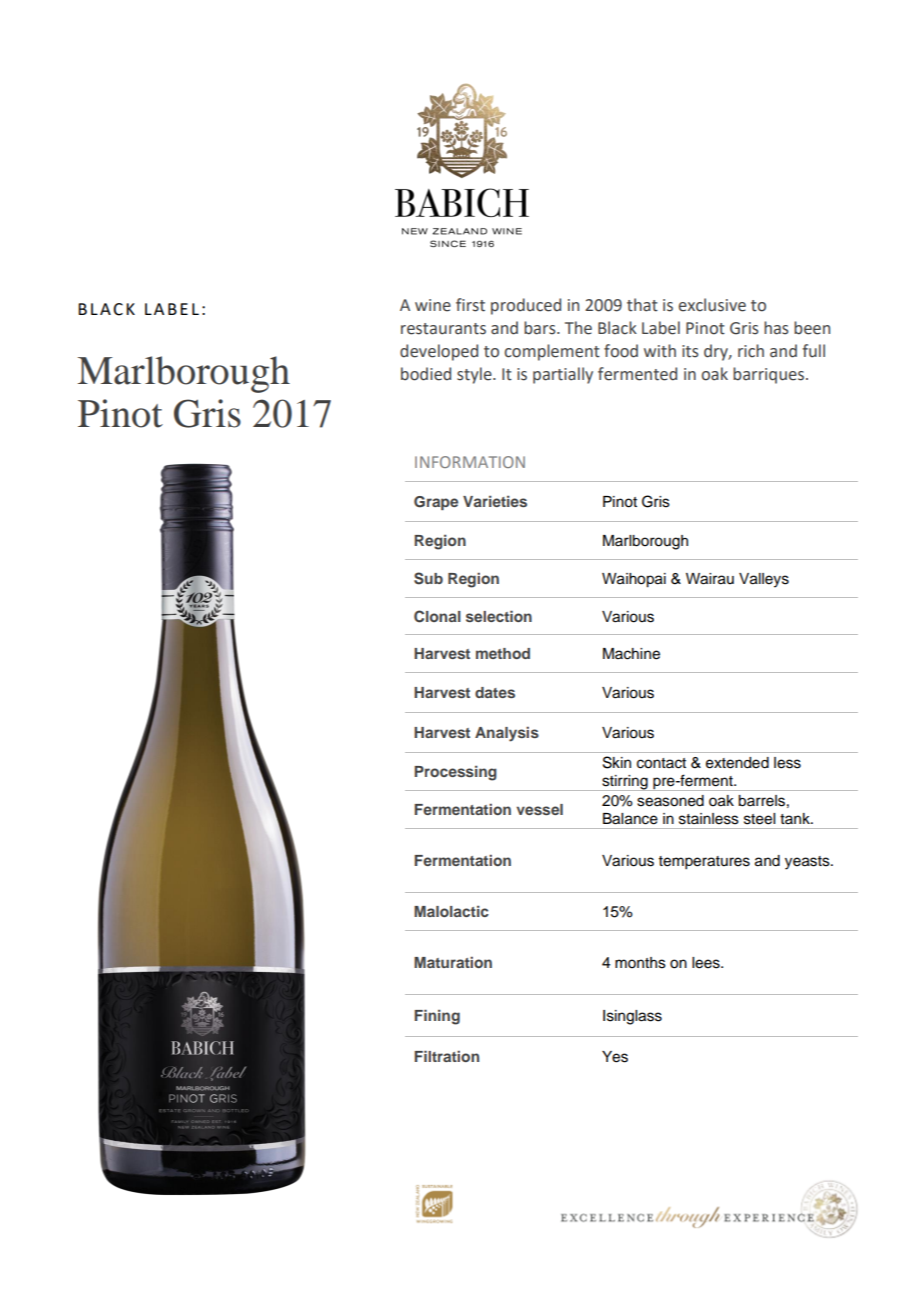 Image resolution: width=924 pixels, height=1309 pixels. What do you see at coordinates (621, 351) in the image?
I see `food` at bounding box center [621, 351].
